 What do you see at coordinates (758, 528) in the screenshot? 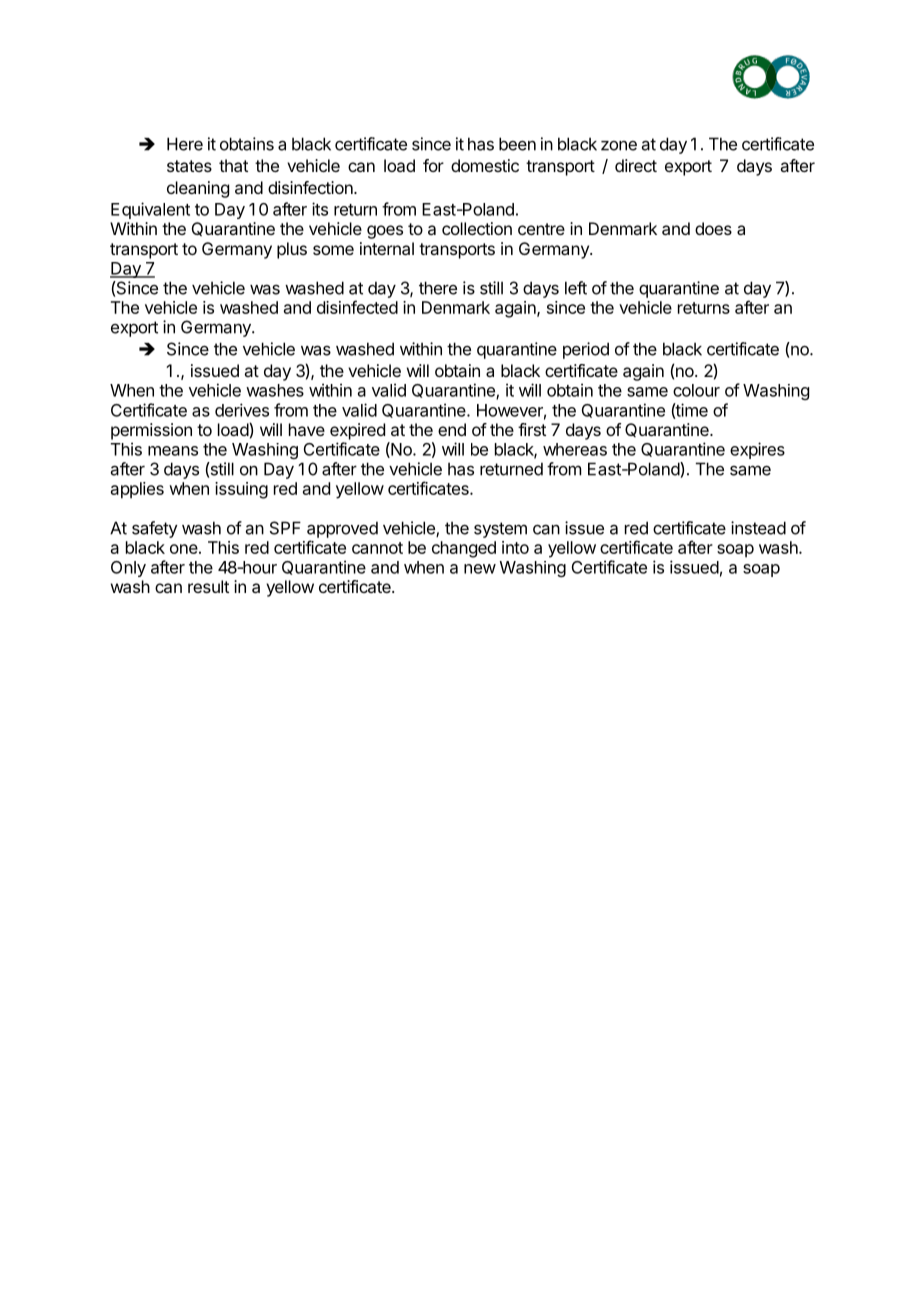
I see `instead` at bounding box center [758, 528].
